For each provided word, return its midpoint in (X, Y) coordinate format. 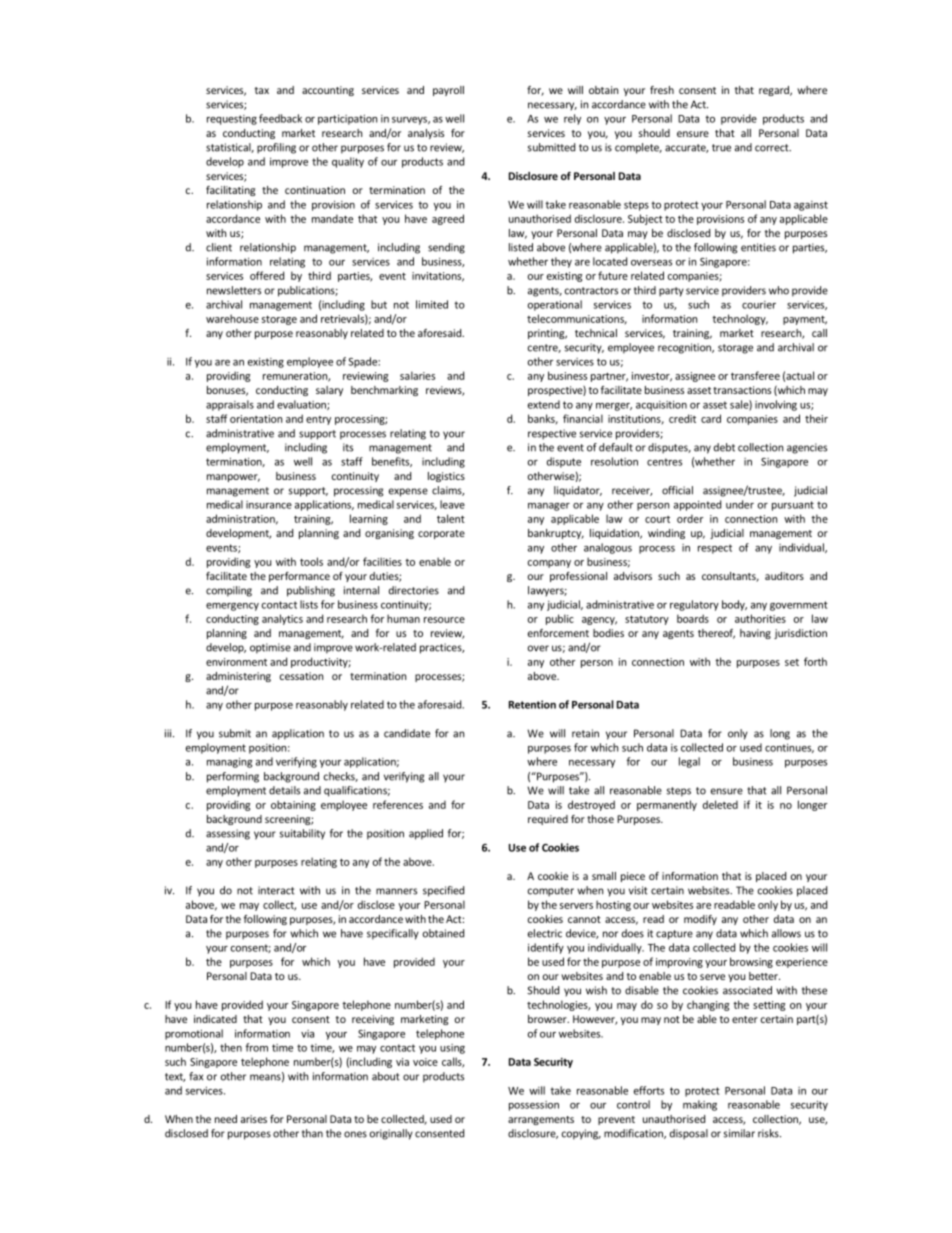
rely (572, 119)
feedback (280, 118)
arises (254, 1119)
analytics (282, 619)
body (734, 605)
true (721, 148)
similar (739, 1133)
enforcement (558, 633)
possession (534, 1106)
